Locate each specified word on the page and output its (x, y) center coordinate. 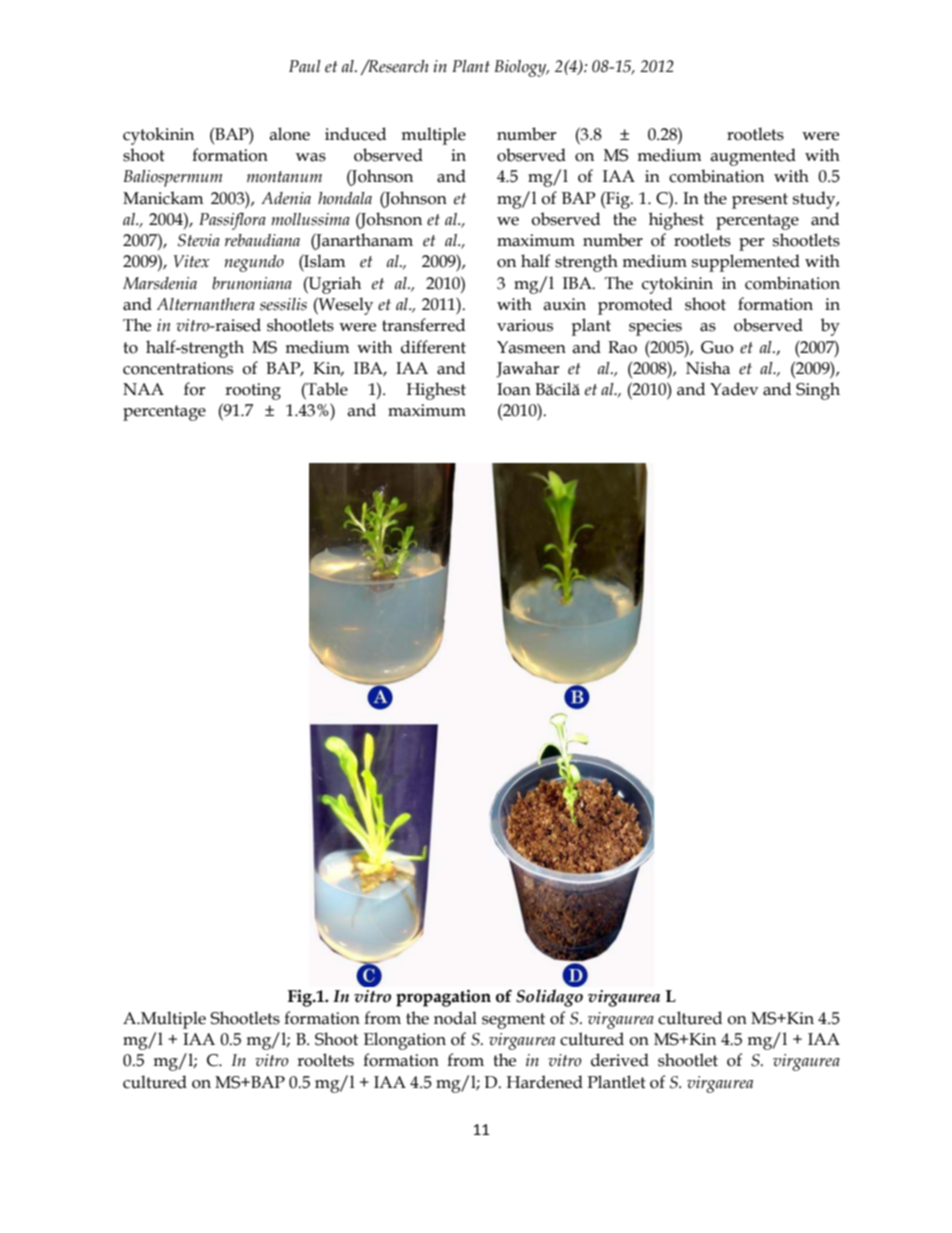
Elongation (405, 1041)
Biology (521, 68)
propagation (443, 998)
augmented (753, 157)
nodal (455, 1018)
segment (513, 1021)
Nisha (708, 368)
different (433, 347)
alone (289, 134)
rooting (253, 391)
